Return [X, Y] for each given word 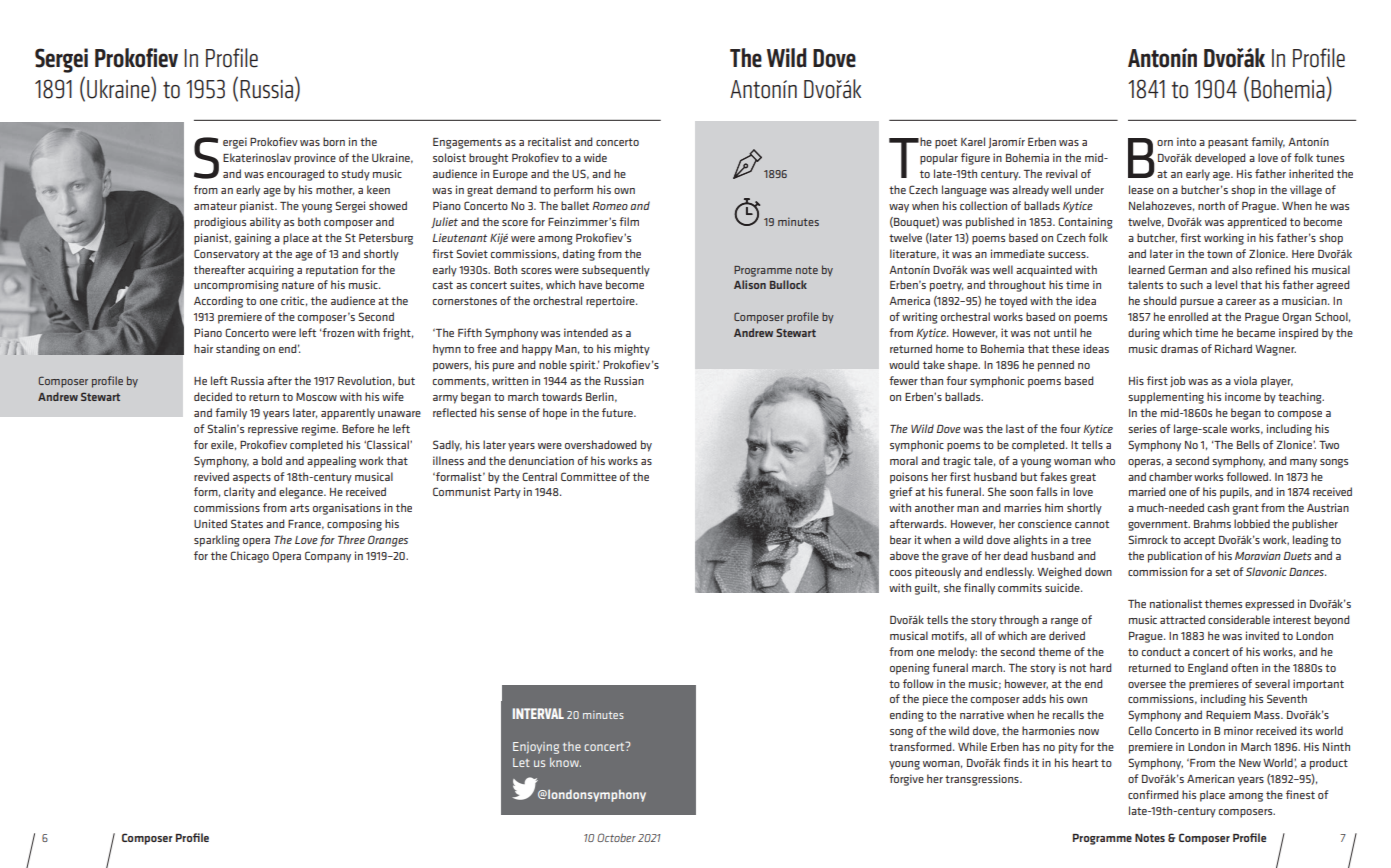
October [616, 837]
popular [939, 159]
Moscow [316, 397]
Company [328, 557]
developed [1220, 159]
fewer [903, 380]
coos [901, 573]
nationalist [1176, 603]
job [1177, 381]
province [315, 159]
